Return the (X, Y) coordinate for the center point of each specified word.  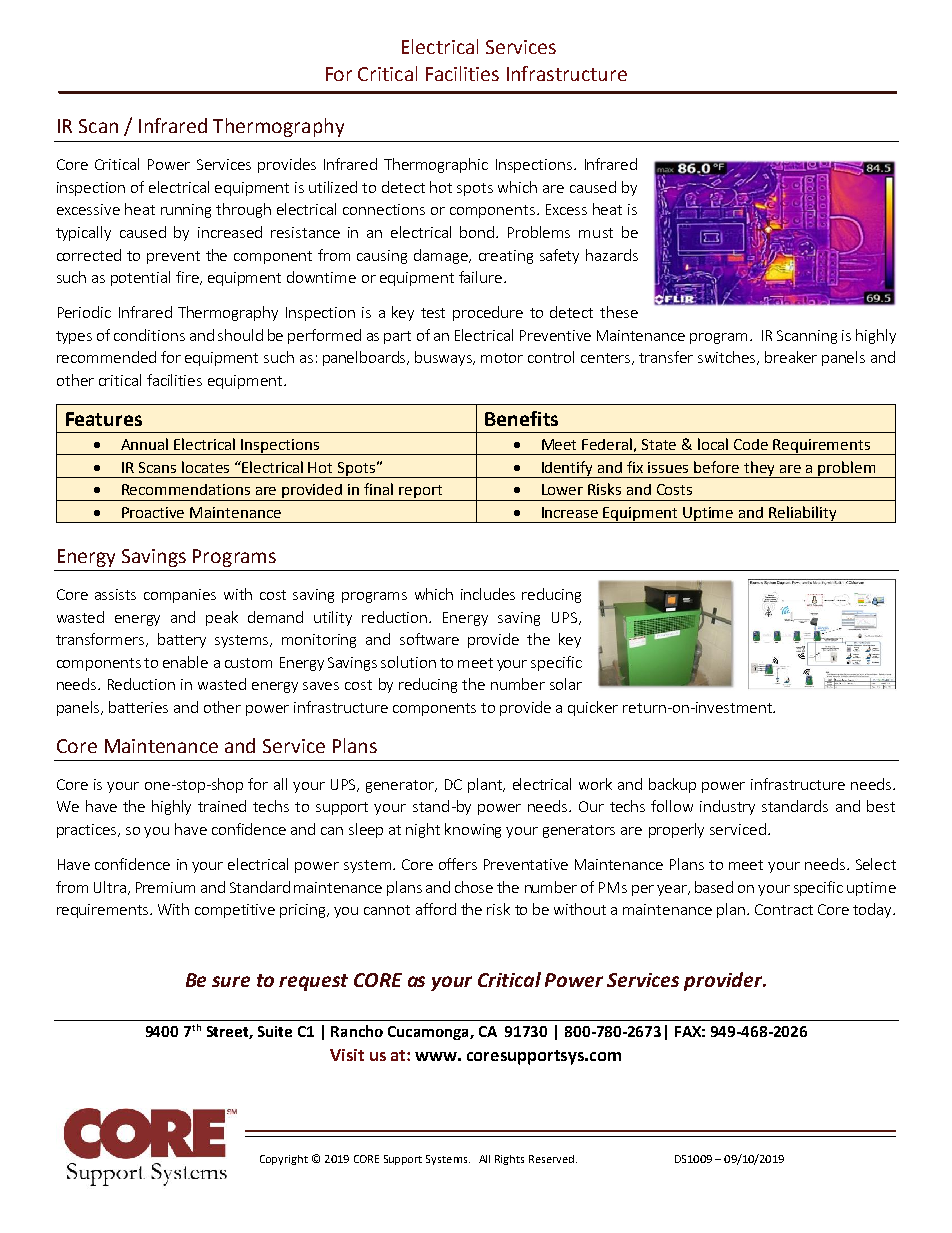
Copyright (284, 1160)
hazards (612, 255)
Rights (509, 1160)
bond (478, 232)
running (186, 211)
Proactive (153, 512)
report (421, 493)
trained (222, 806)
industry (727, 807)
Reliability (803, 514)
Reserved (553, 1159)
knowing (473, 830)
